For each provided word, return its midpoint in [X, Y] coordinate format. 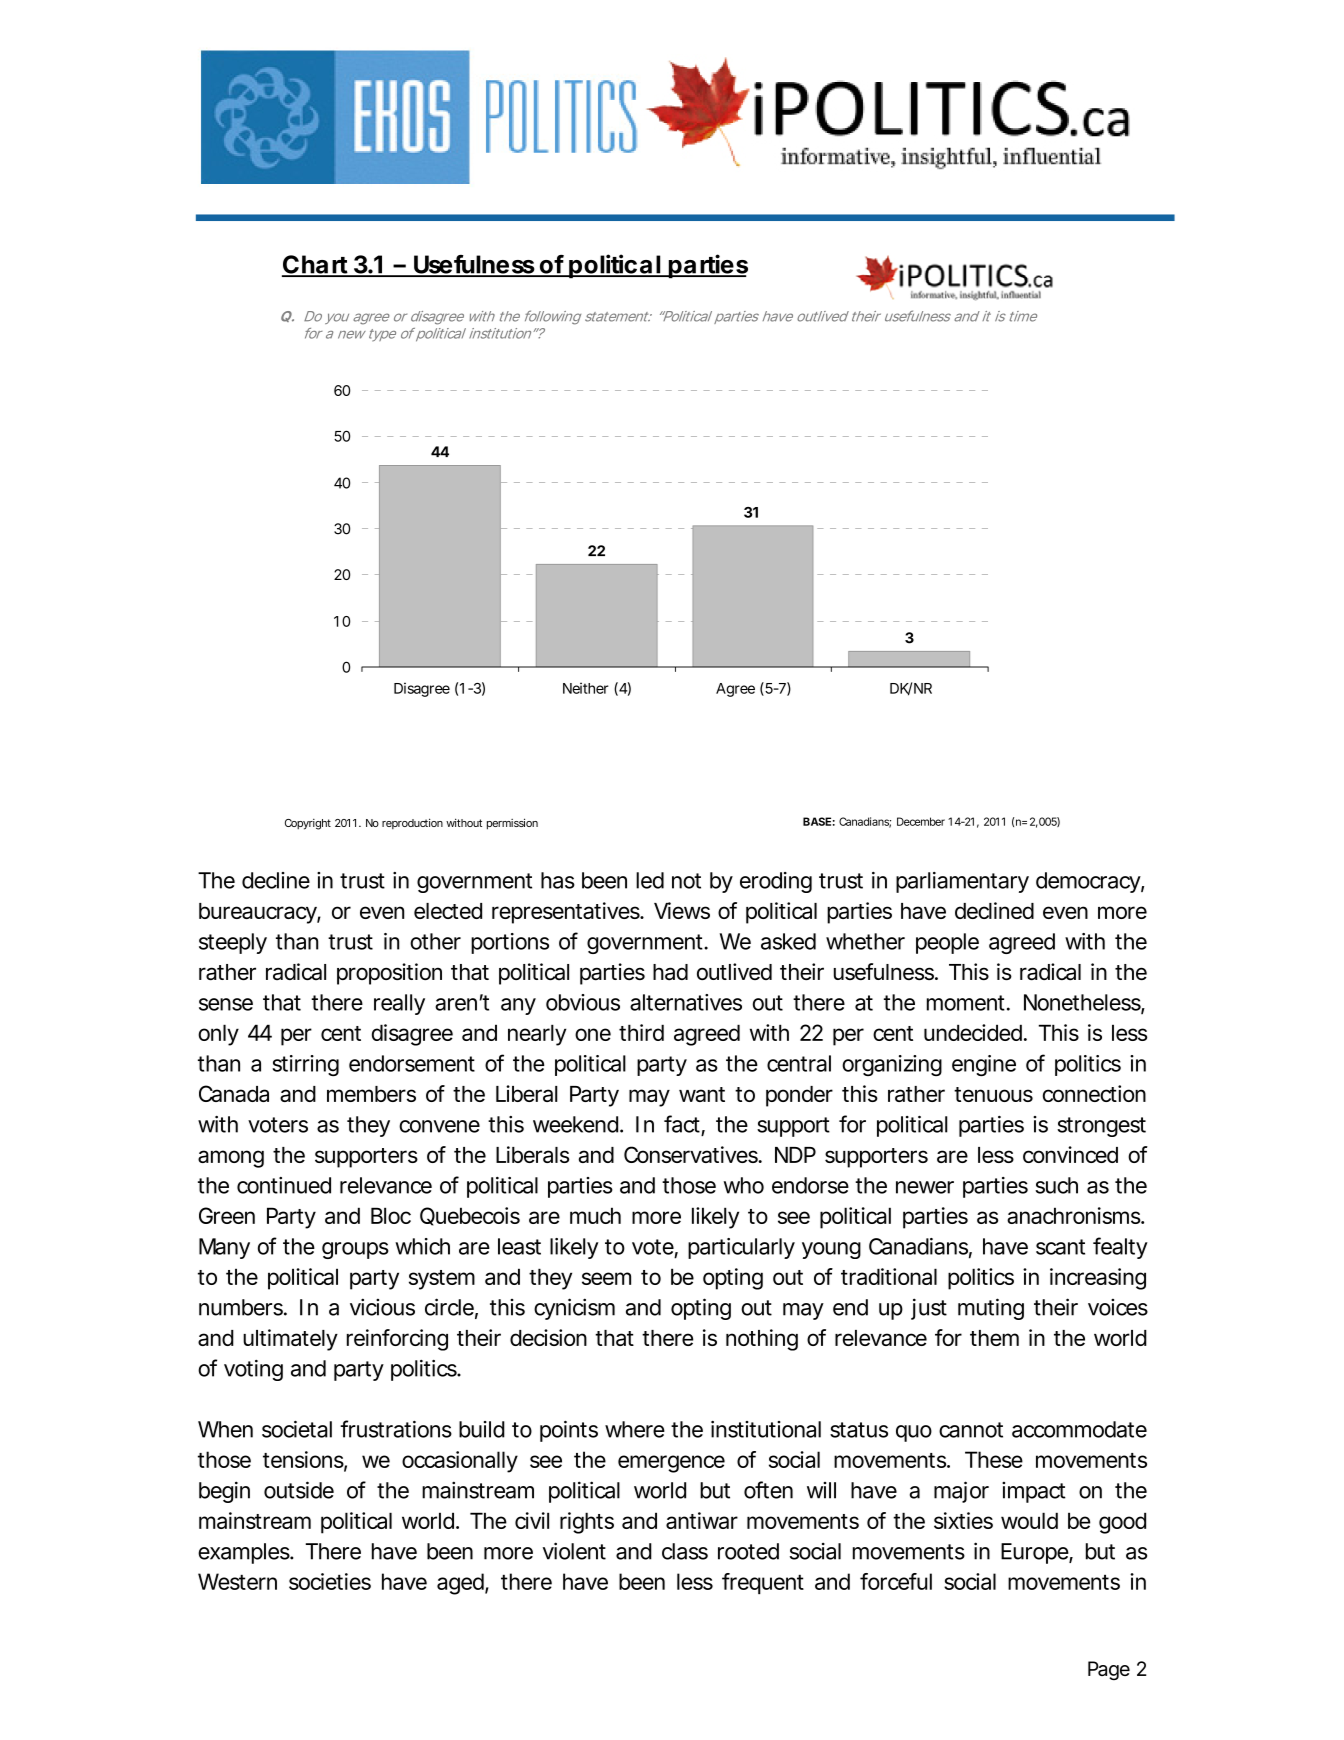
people [947, 943]
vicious [382, 1307]
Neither [586, 688]
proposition [389, 974]
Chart [316, 265]
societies [330, 1581]
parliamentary [962, 882]
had [670, 972]
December [921, 821]
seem [606, 1278]
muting [991, 1309]
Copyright [308, 824]
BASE [817, 821]
